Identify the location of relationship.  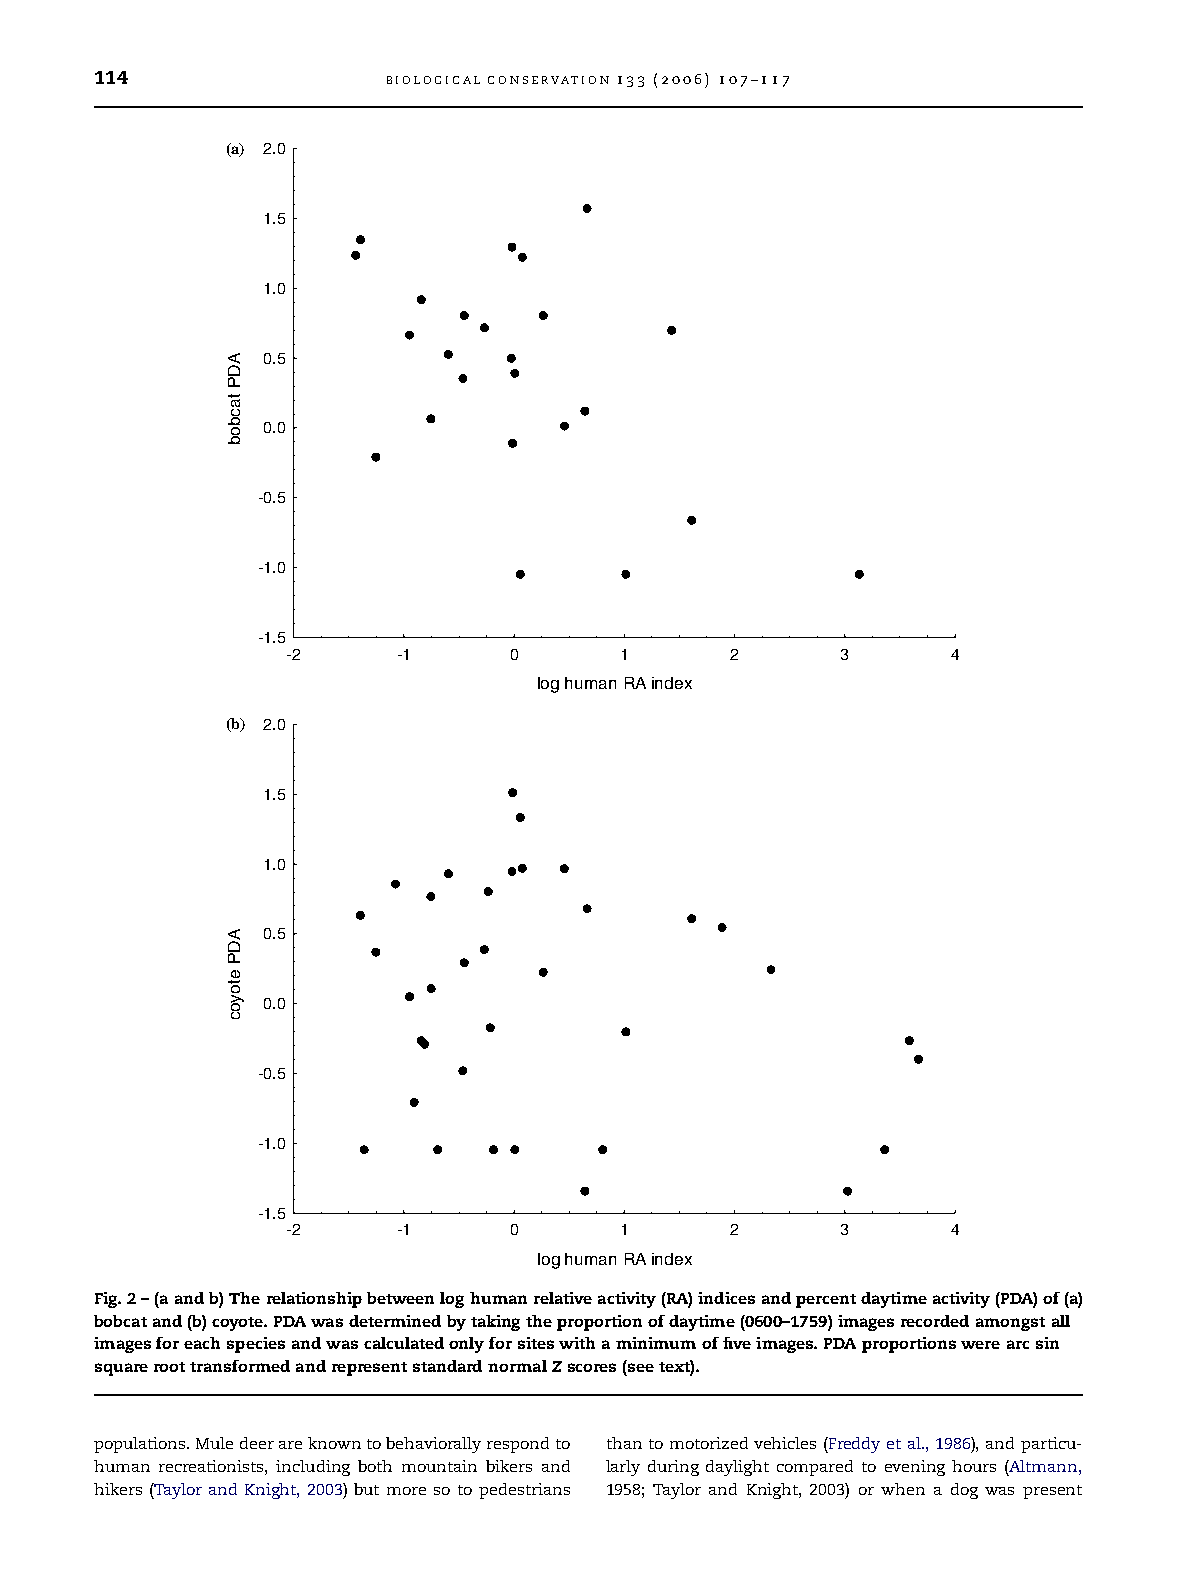
(314, 1300).
